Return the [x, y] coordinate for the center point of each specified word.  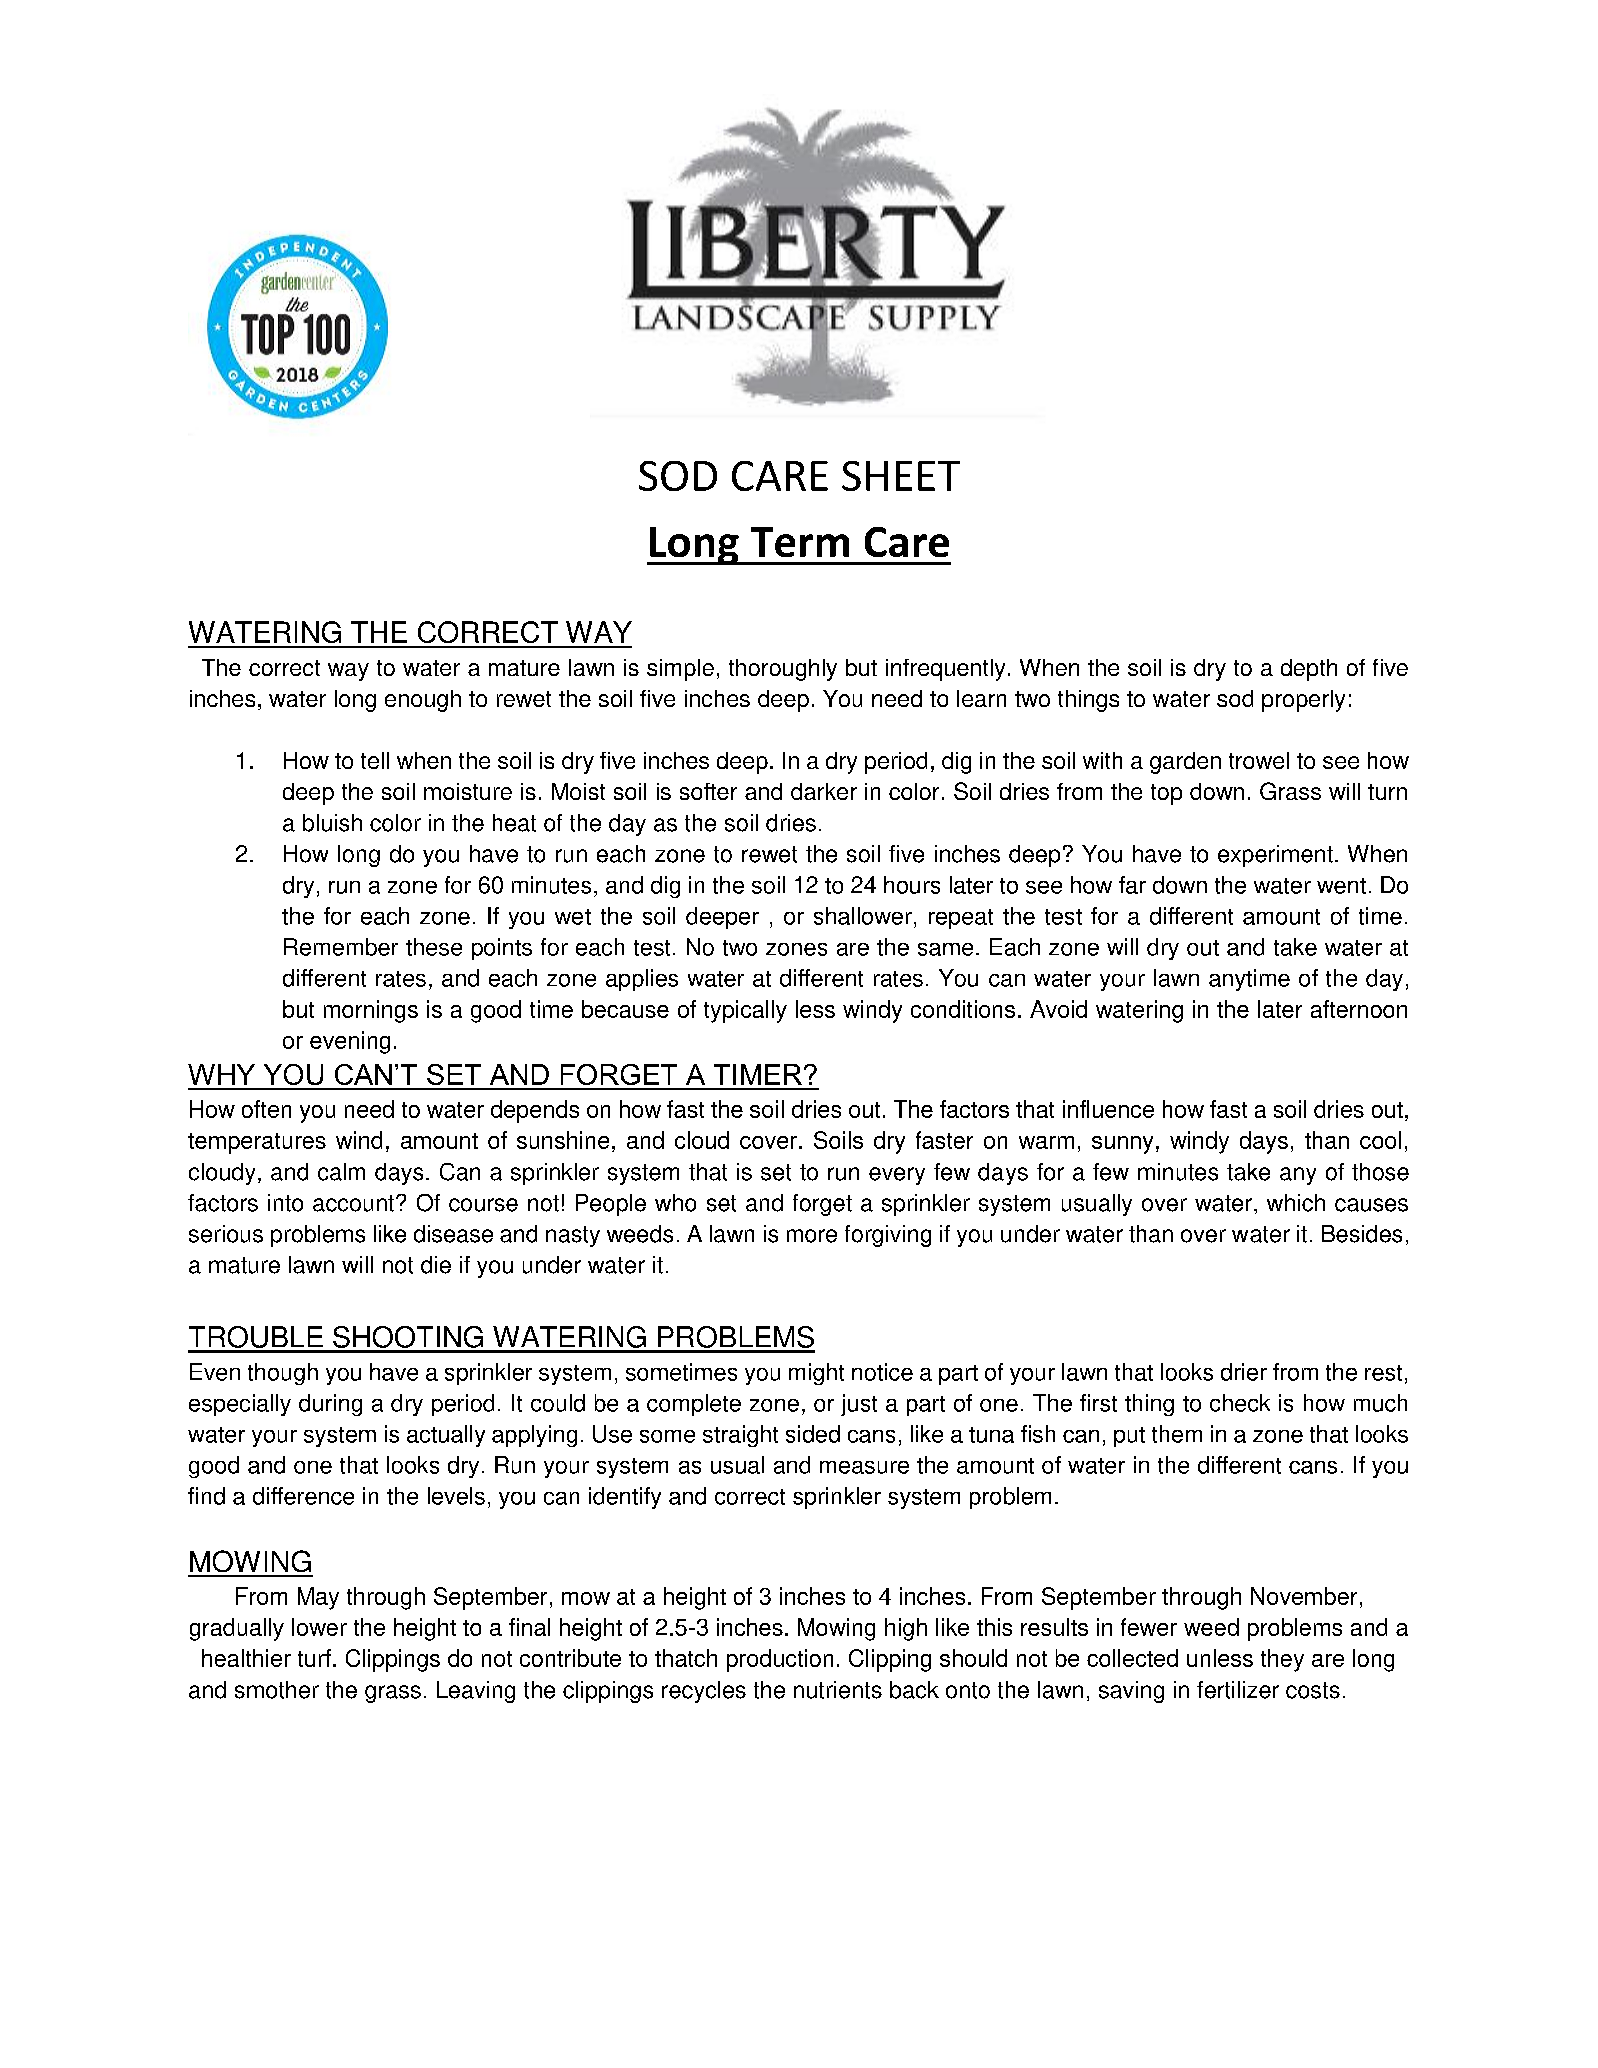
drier [1244, 1372]
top [1166, 794]
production [780, 1660]
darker [824, 791]
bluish [332, 823]
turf [314, 1658]
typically [745, 1011]
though [283, 1374]
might [816, 1374]
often [266, 1109]
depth [1309, 670]
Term [800, 542]
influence [1108, 1109]
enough [423, 701]
